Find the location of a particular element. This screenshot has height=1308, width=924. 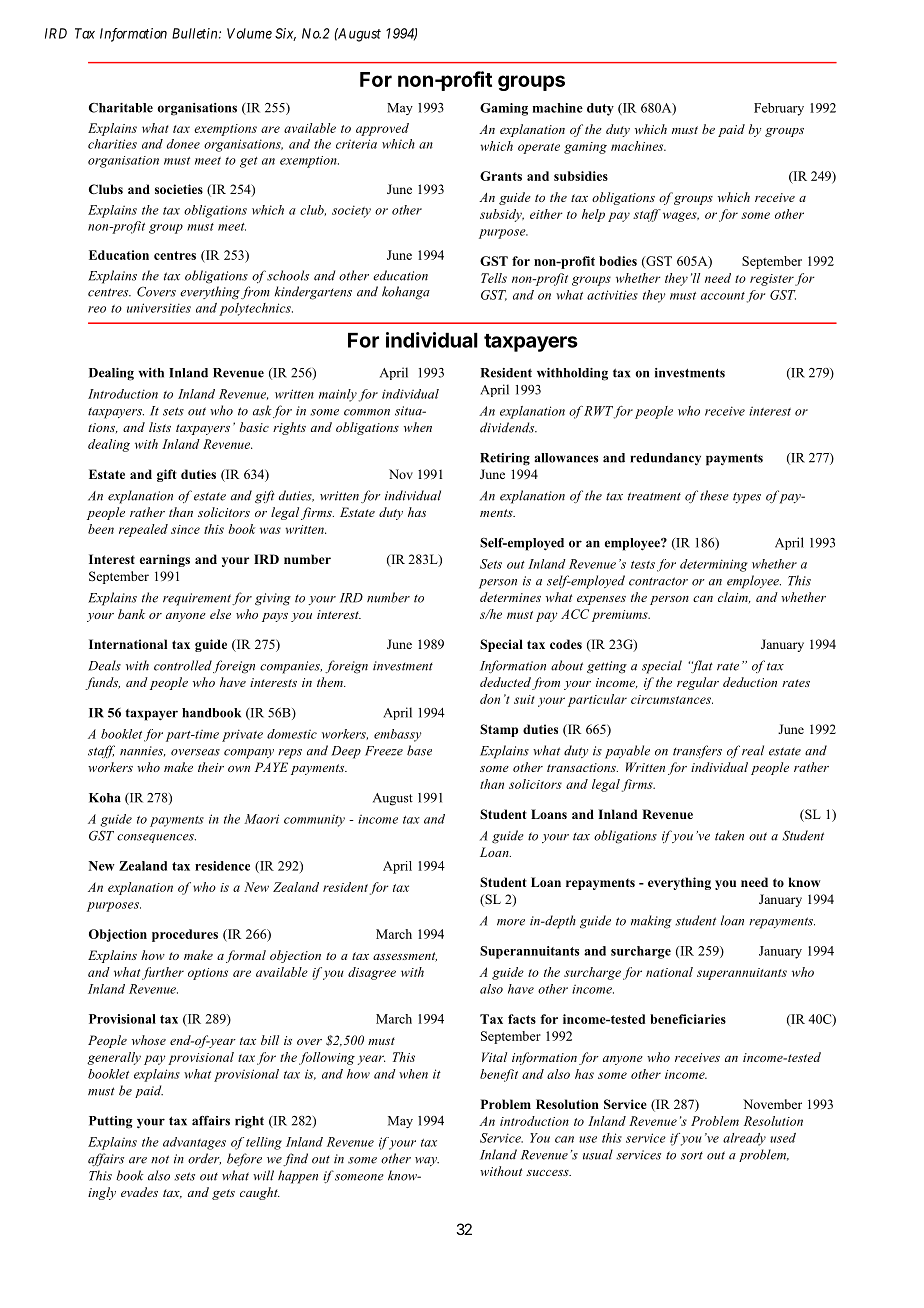

Bulletin is located at coordinates (196, 33).
